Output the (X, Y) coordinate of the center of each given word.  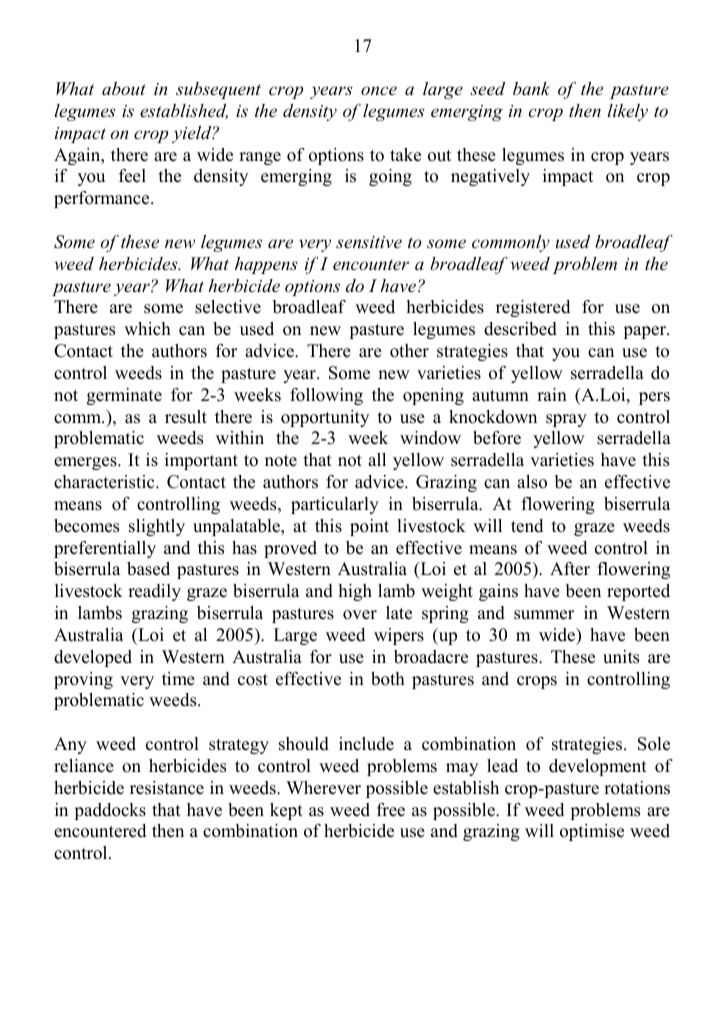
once (379, 90)
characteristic (105, 482)
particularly (335, 505)
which (147, 329)
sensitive (369, 242)
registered (533, 308)
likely (628, 112)
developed (93, 658)
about (124, 88)
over (360, 615)
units (621, 657)
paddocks (110, 811)
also (532, 482)
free (391, 810)
